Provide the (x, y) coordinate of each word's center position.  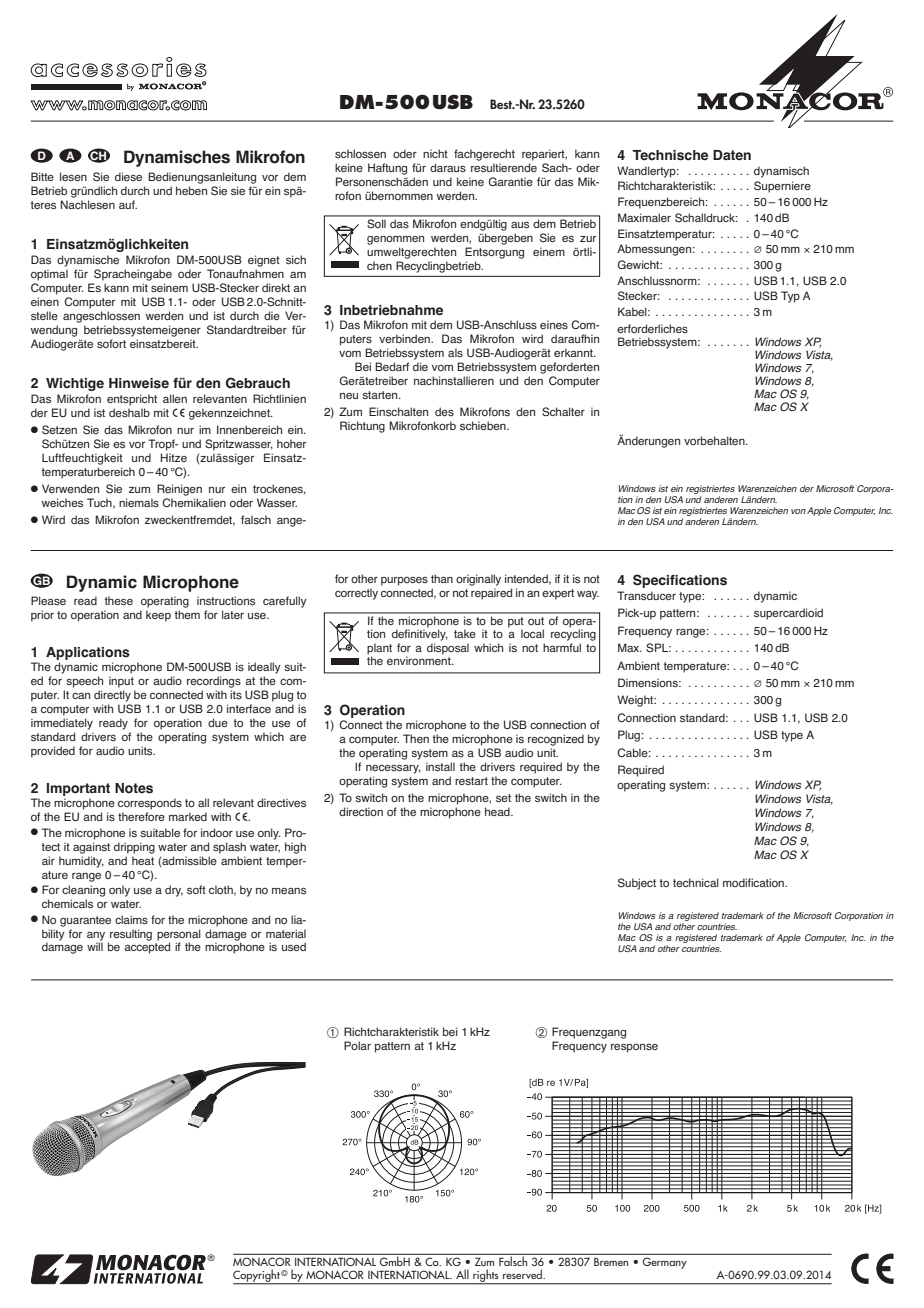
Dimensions (649, 682)
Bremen (611, 1262)
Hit (168, 457)
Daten (732, 155)
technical (696, 882)
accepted (147, 948)
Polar (357, 1045)
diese (128, 176)
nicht (435, 153)
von (798, 511)
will (95, 946)
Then (416, 738)
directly (112, 696)
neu (349, 396)
